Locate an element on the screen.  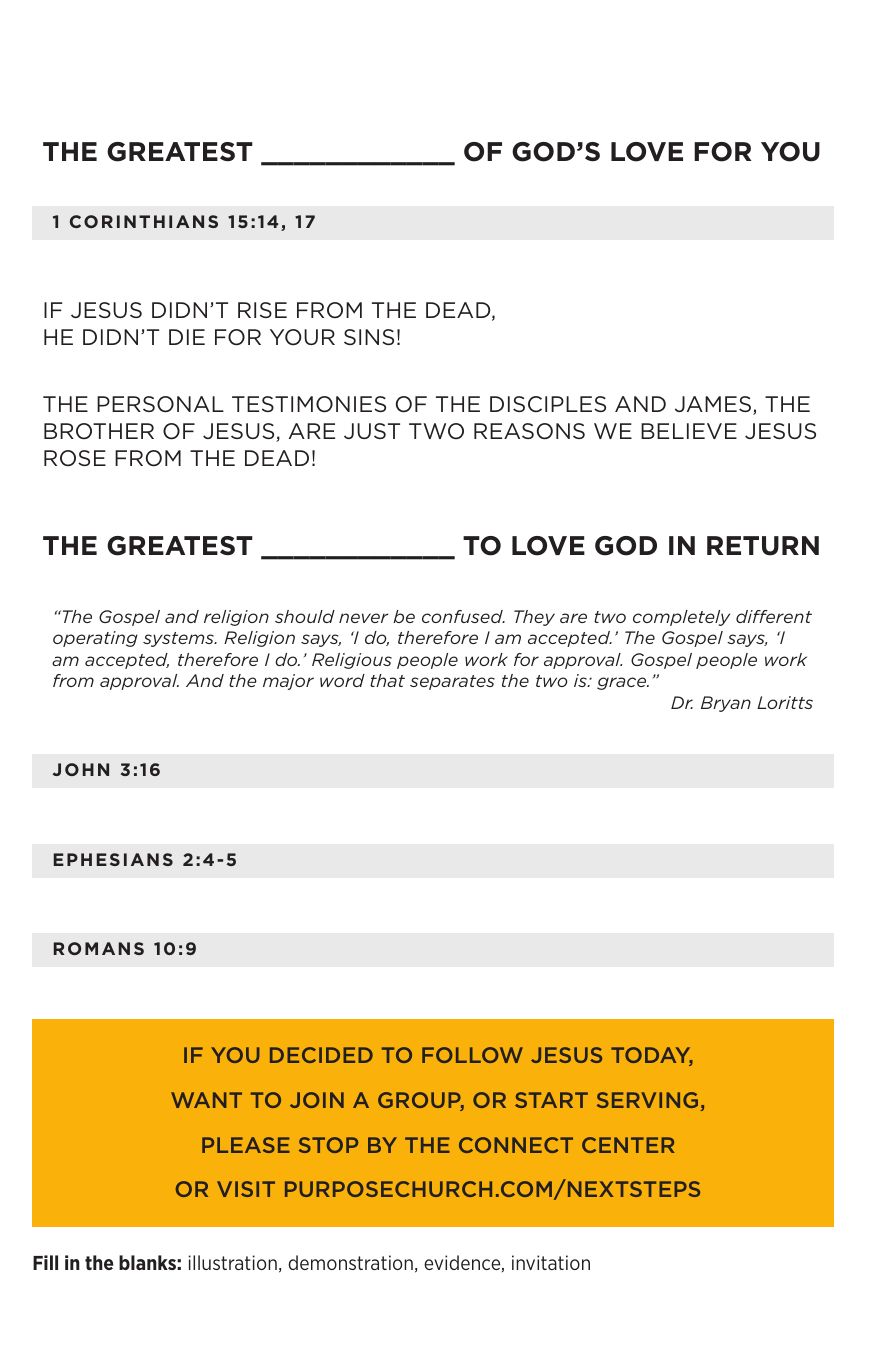
completely is located at coordinates (681, 618).
